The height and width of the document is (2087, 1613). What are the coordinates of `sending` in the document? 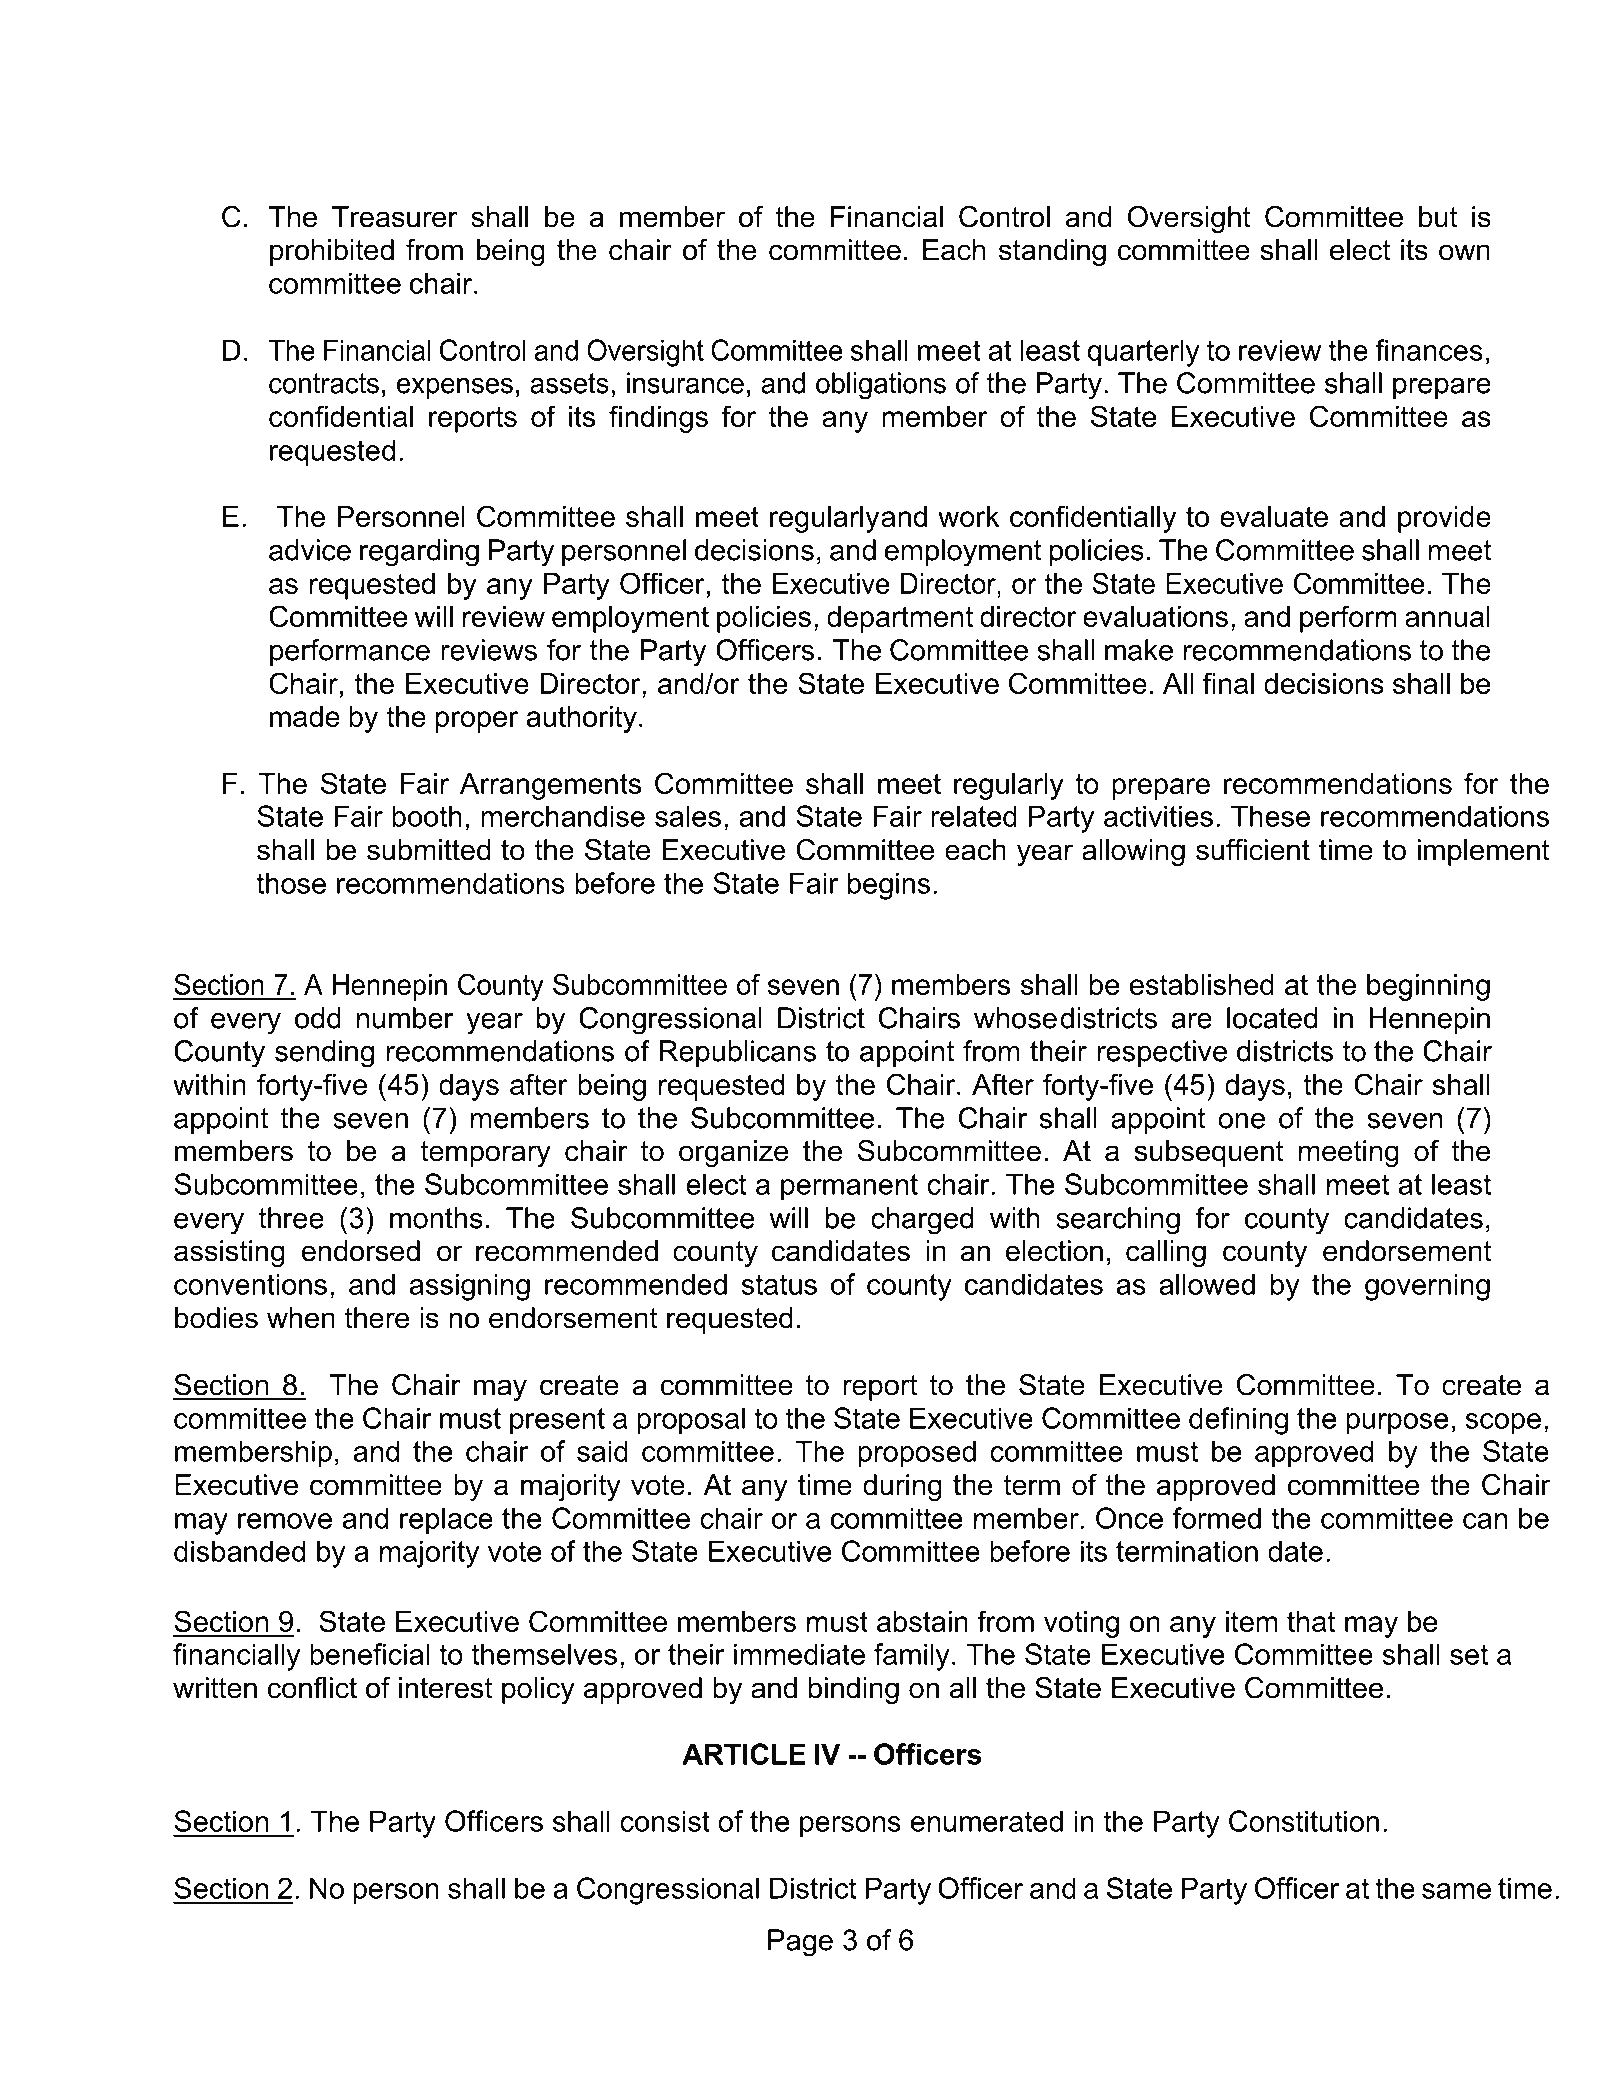 It's located at (324, 1054).
